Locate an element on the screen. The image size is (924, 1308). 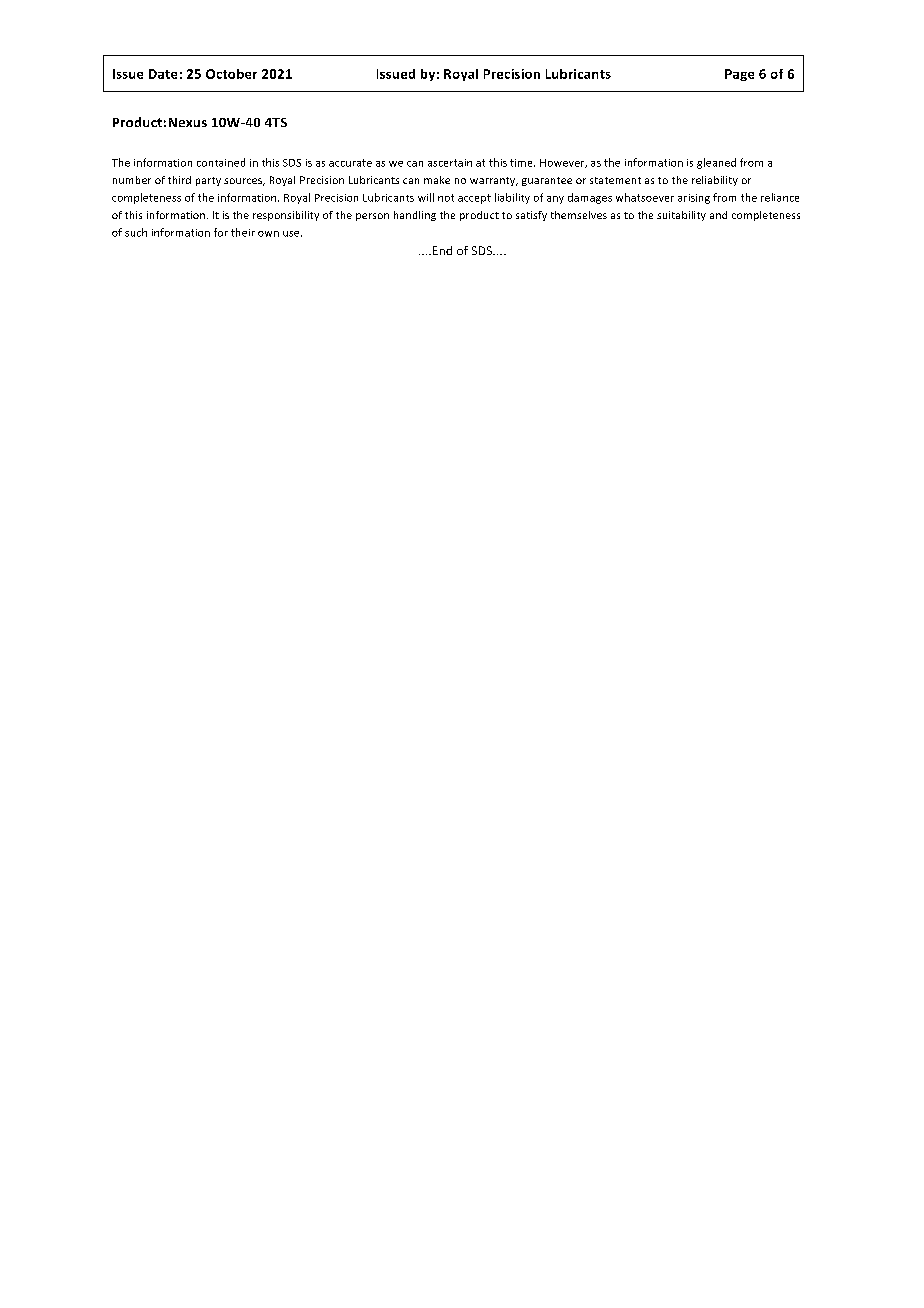
Date is located at coordinates (163, 74).
